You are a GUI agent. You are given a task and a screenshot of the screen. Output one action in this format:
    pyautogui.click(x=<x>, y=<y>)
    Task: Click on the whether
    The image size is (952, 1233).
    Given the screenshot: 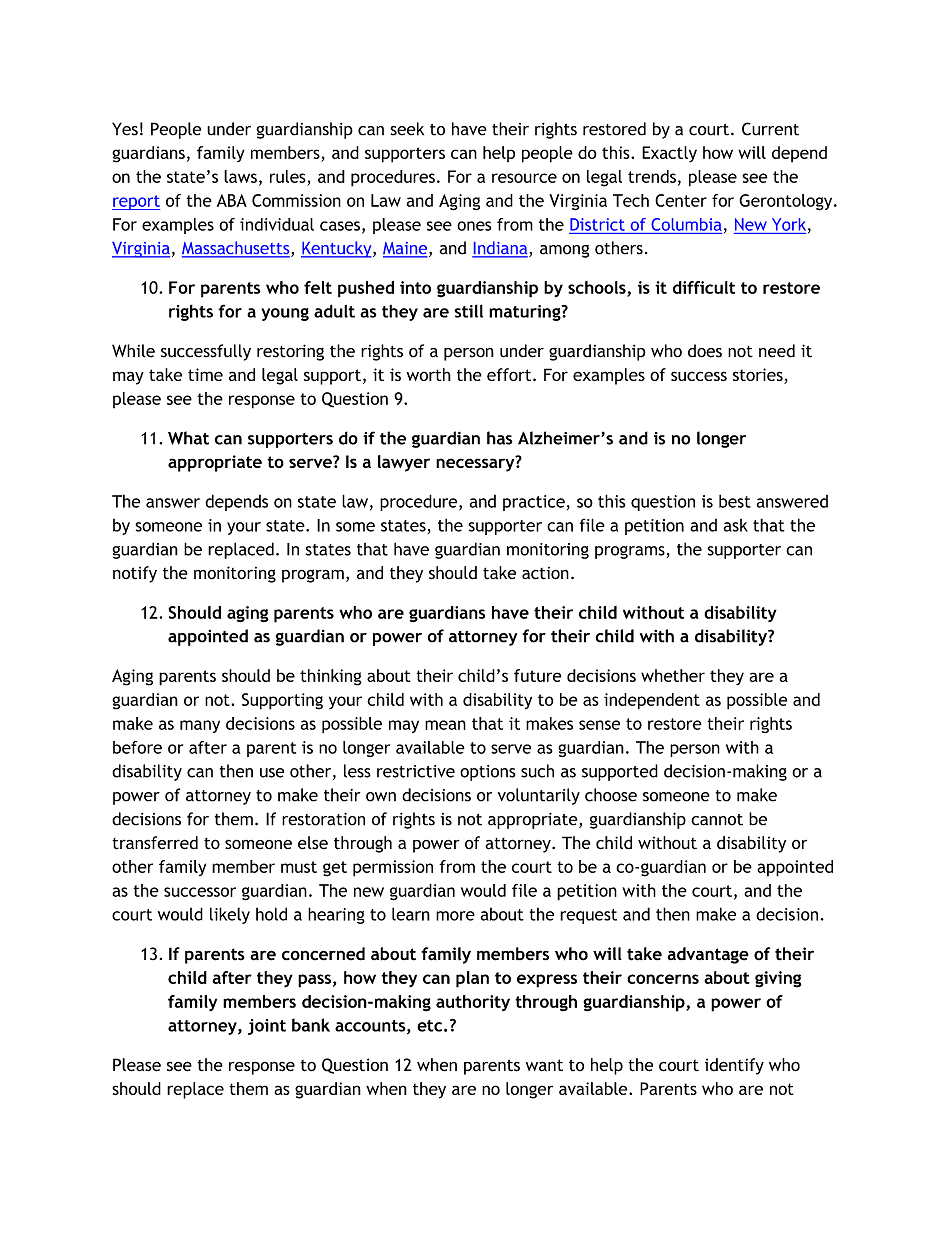 What is the action you would take?
    pyautogui.click(x=673, y=675)
